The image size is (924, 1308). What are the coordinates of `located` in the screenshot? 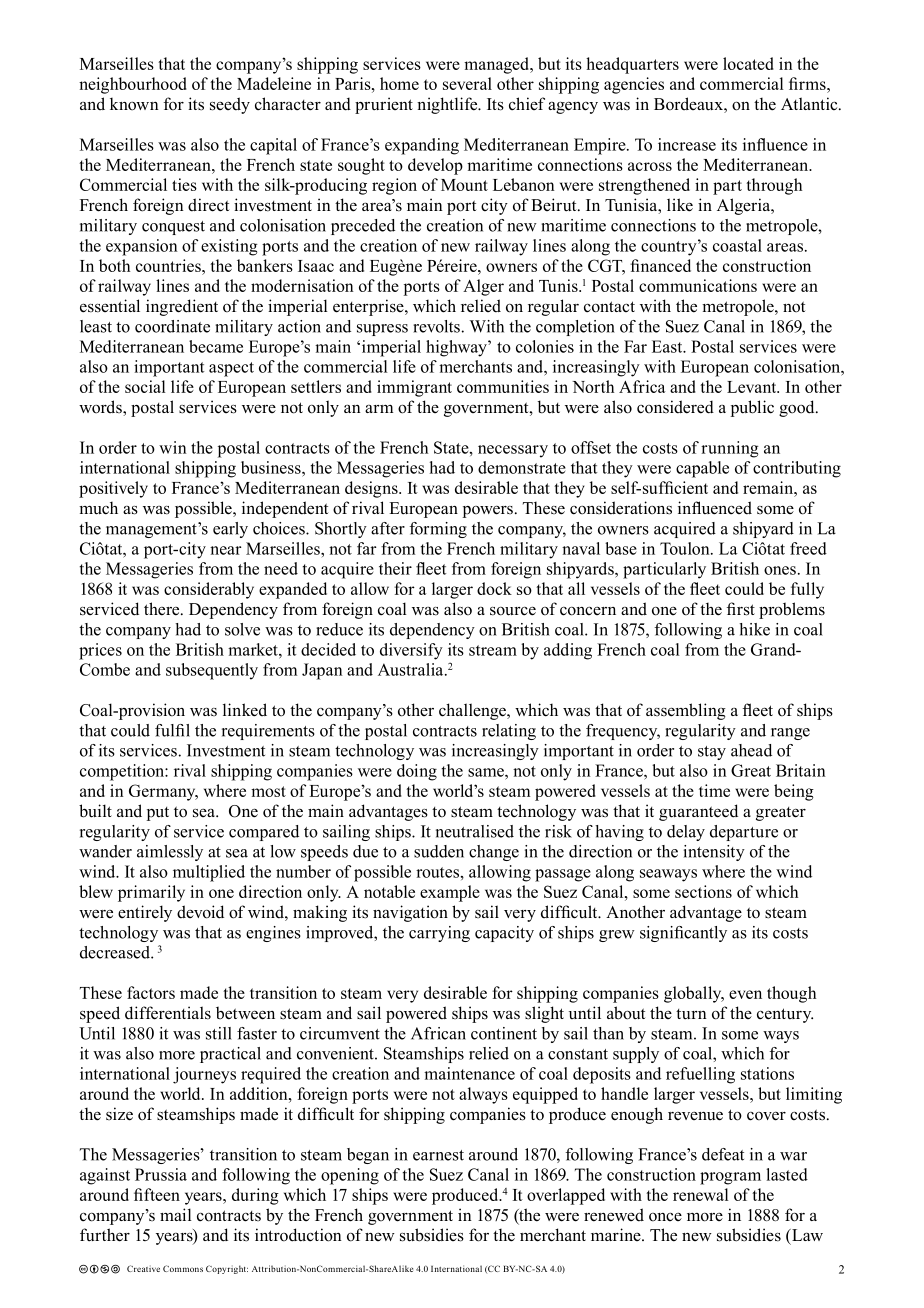 It's located at (748, 63).
